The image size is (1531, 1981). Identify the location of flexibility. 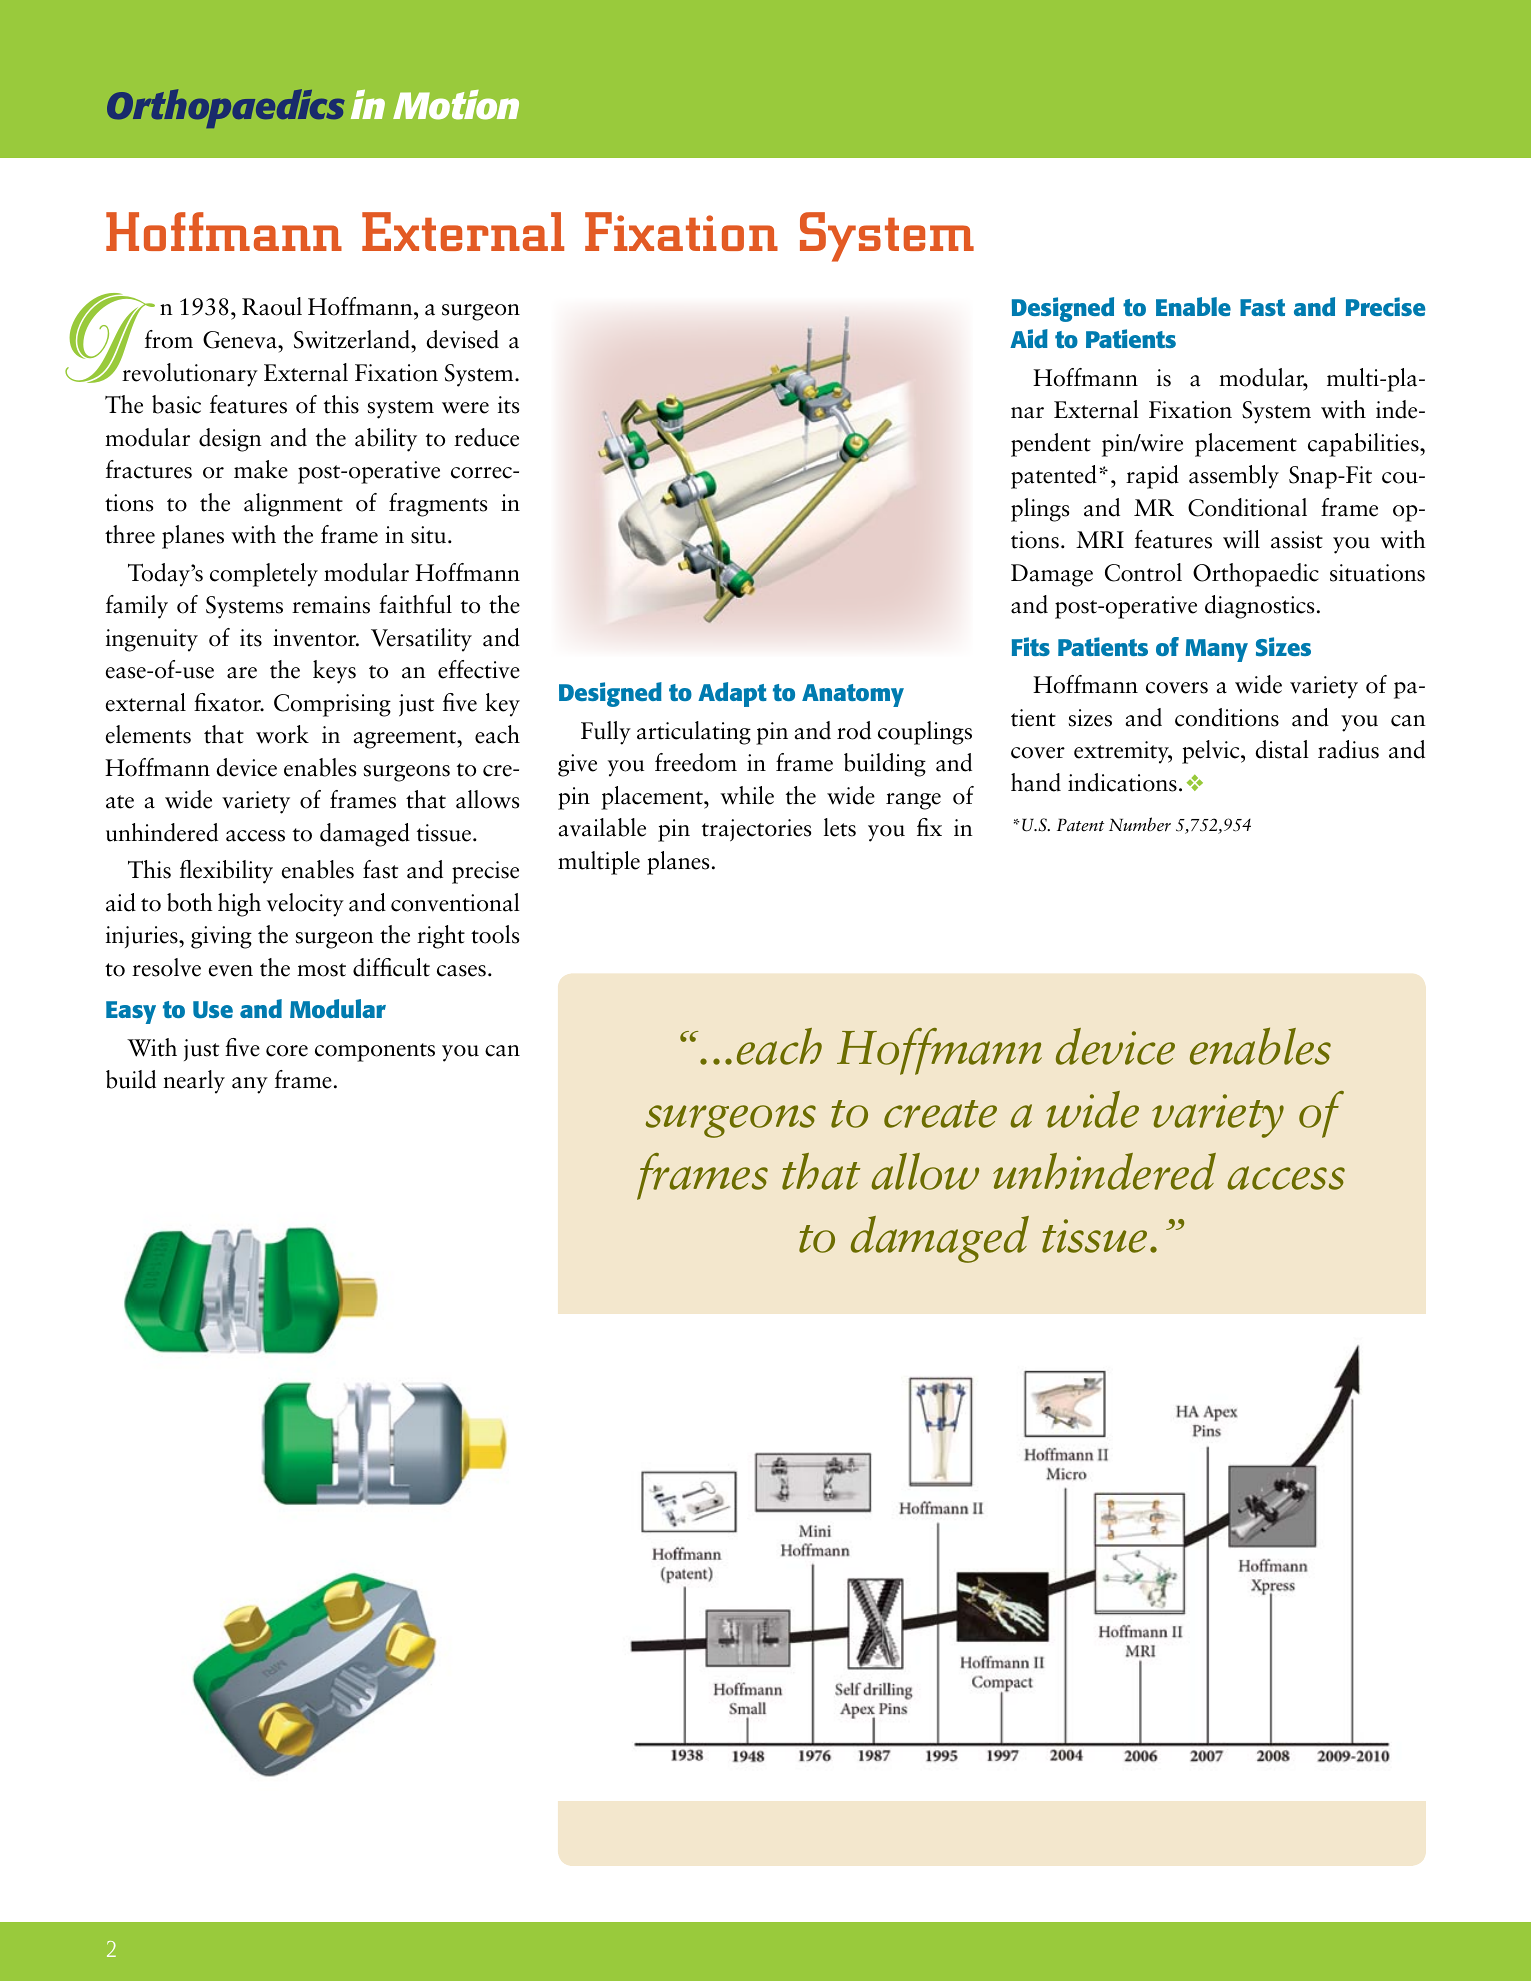
(226, 872).
